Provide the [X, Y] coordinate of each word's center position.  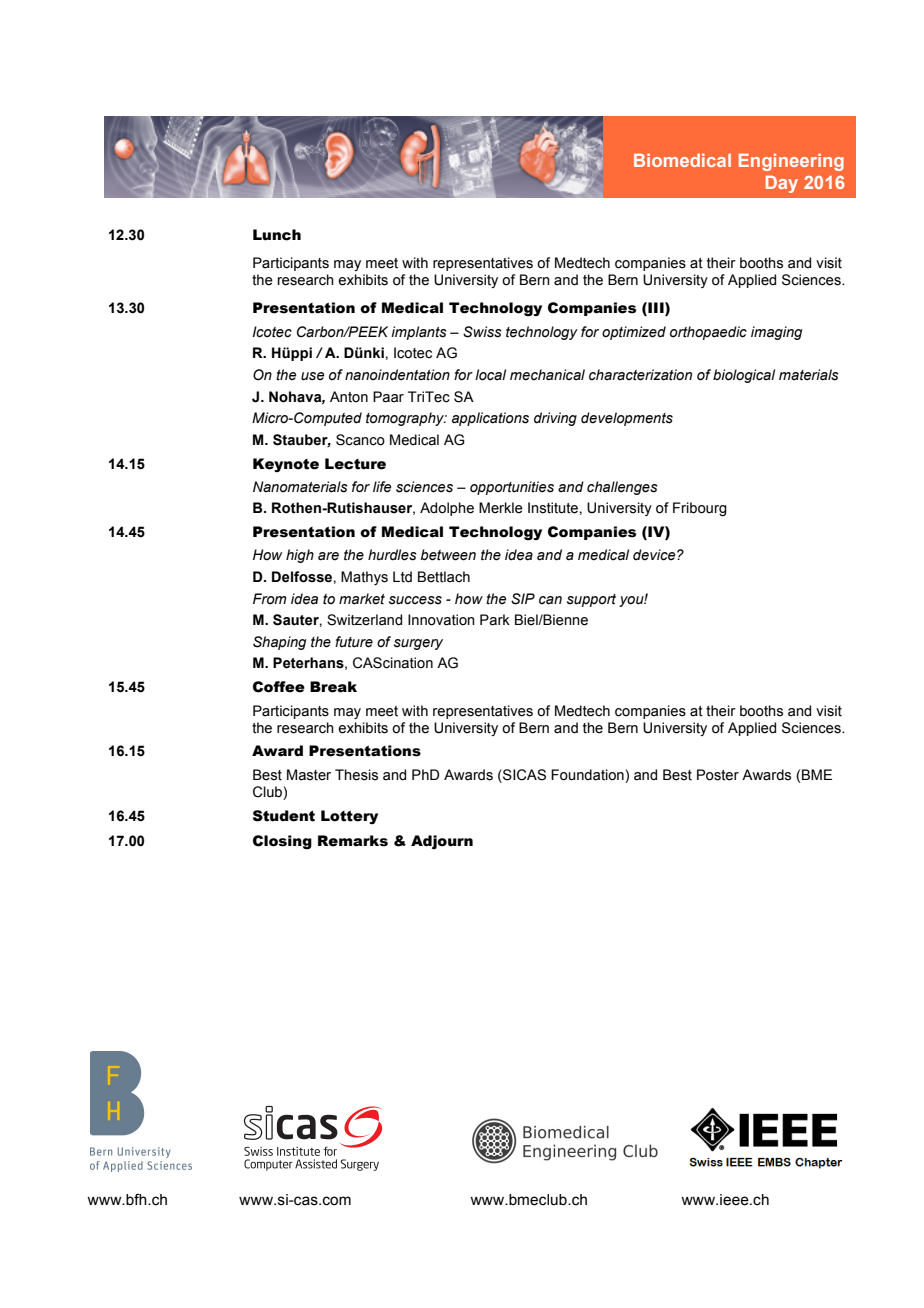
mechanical [547, 375]
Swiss [482, 332]
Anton [349, 397]
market [362, 599]
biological [744, 376]
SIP [523, 599]
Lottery [349, 817]
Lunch [277, 235]
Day [782, 184]
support [591, 600]
